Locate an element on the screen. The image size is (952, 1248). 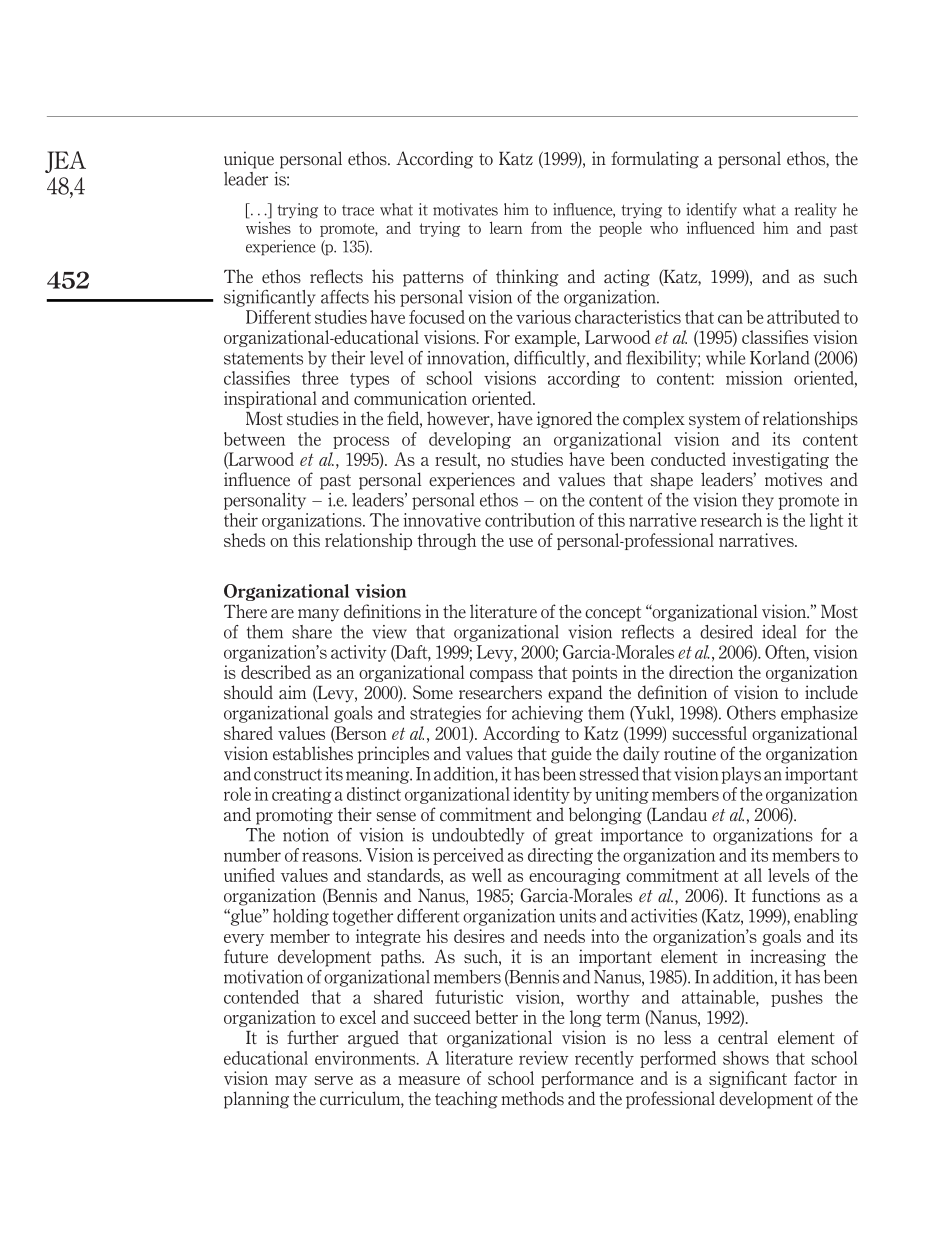
aim is located at coordinates (292, 692).
